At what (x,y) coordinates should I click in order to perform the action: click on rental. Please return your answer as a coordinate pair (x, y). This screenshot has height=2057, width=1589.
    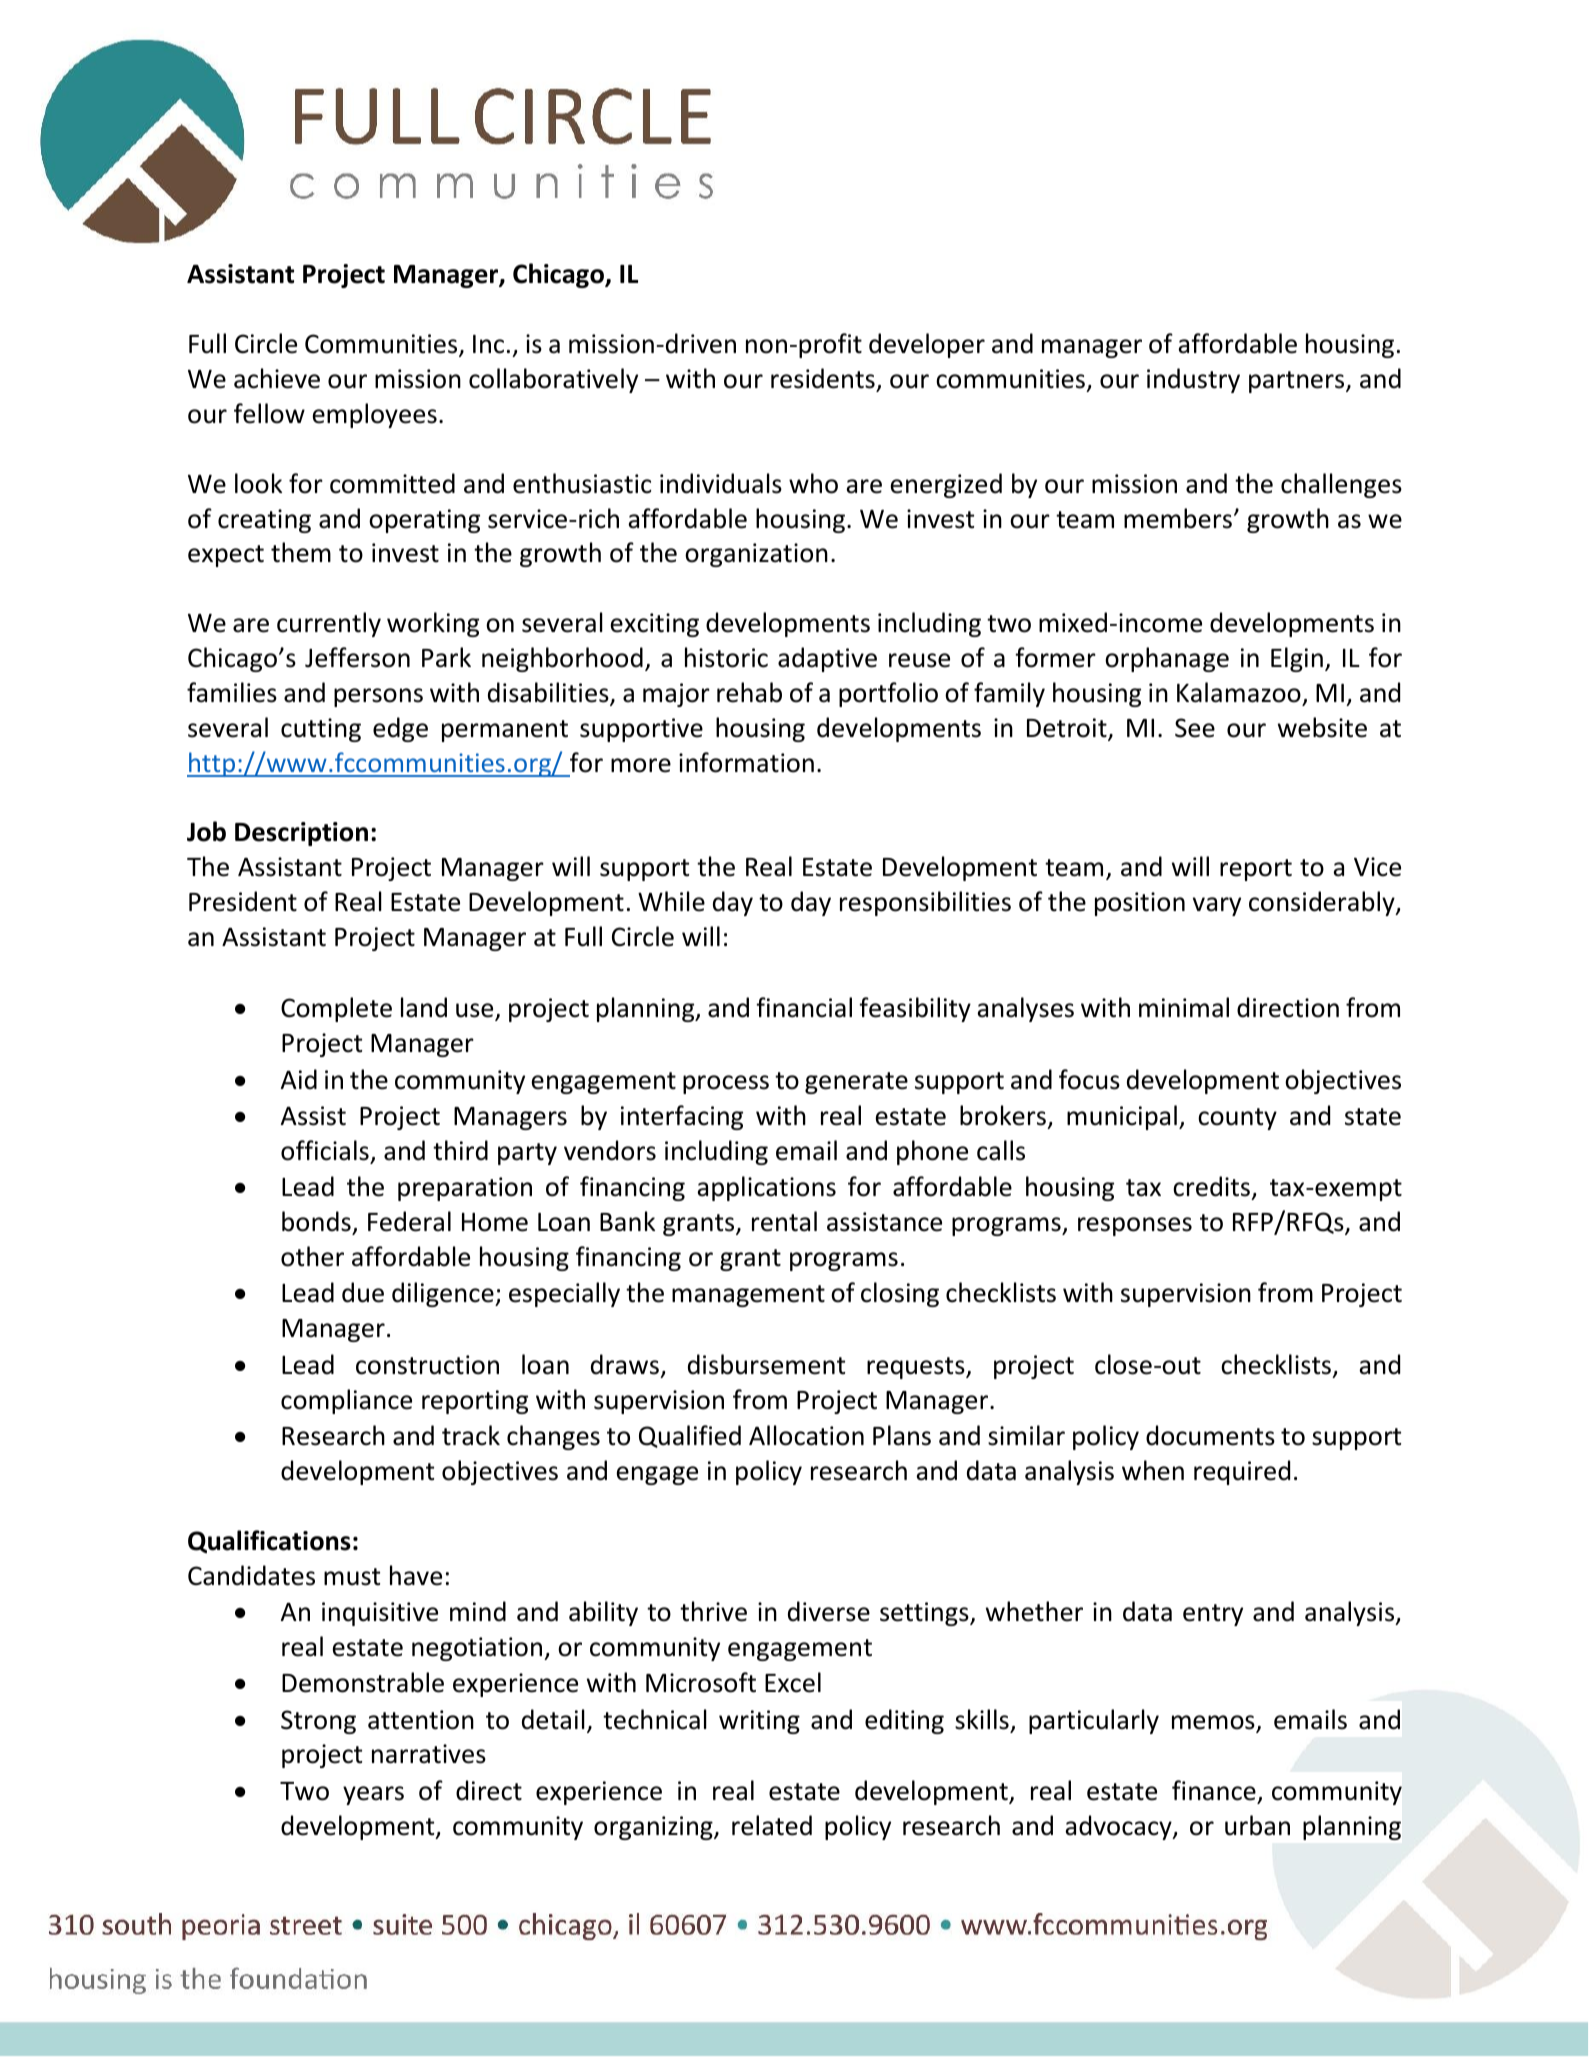
    Looking at the image, I should click on (784, 1221).
